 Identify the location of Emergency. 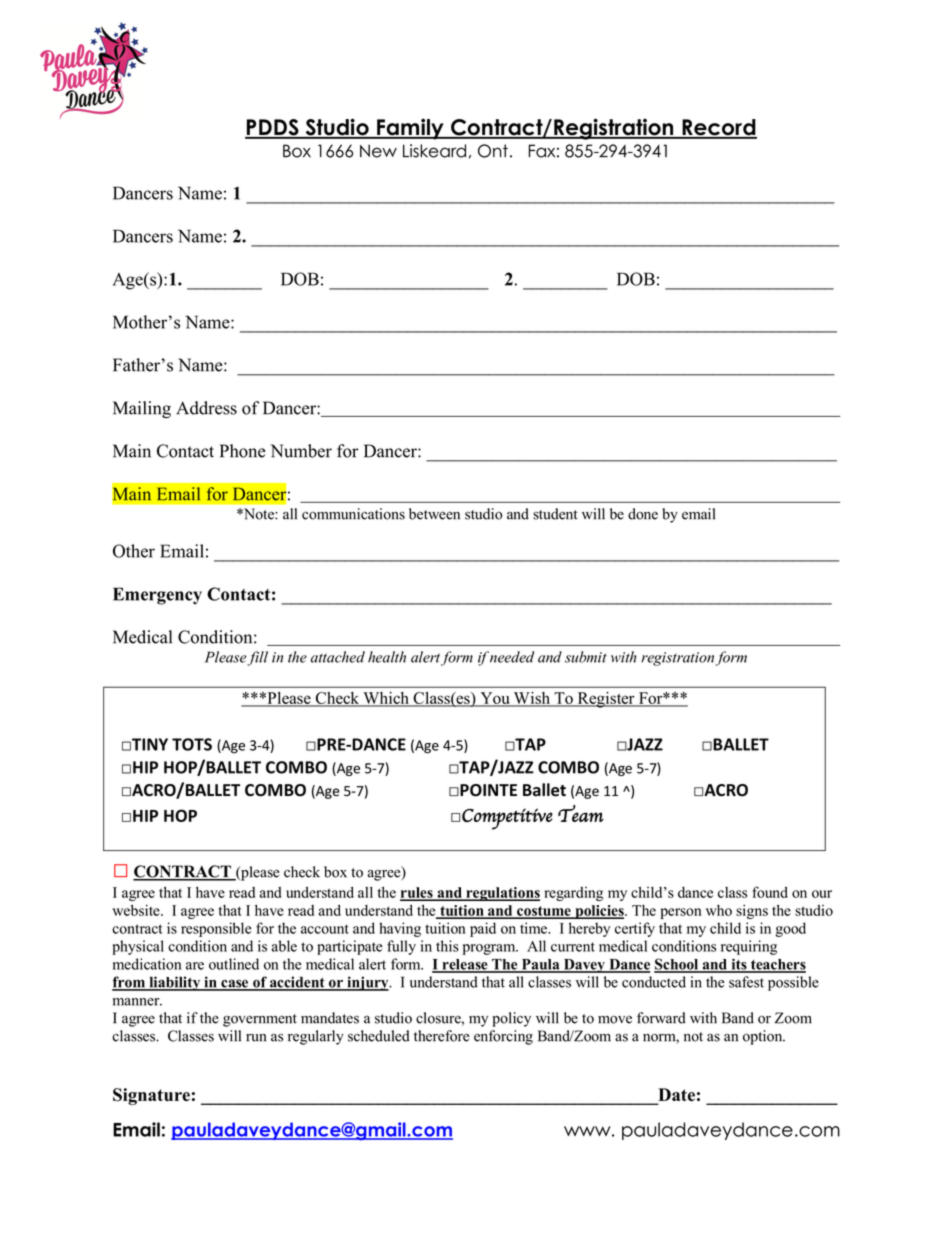
(157, 596).
